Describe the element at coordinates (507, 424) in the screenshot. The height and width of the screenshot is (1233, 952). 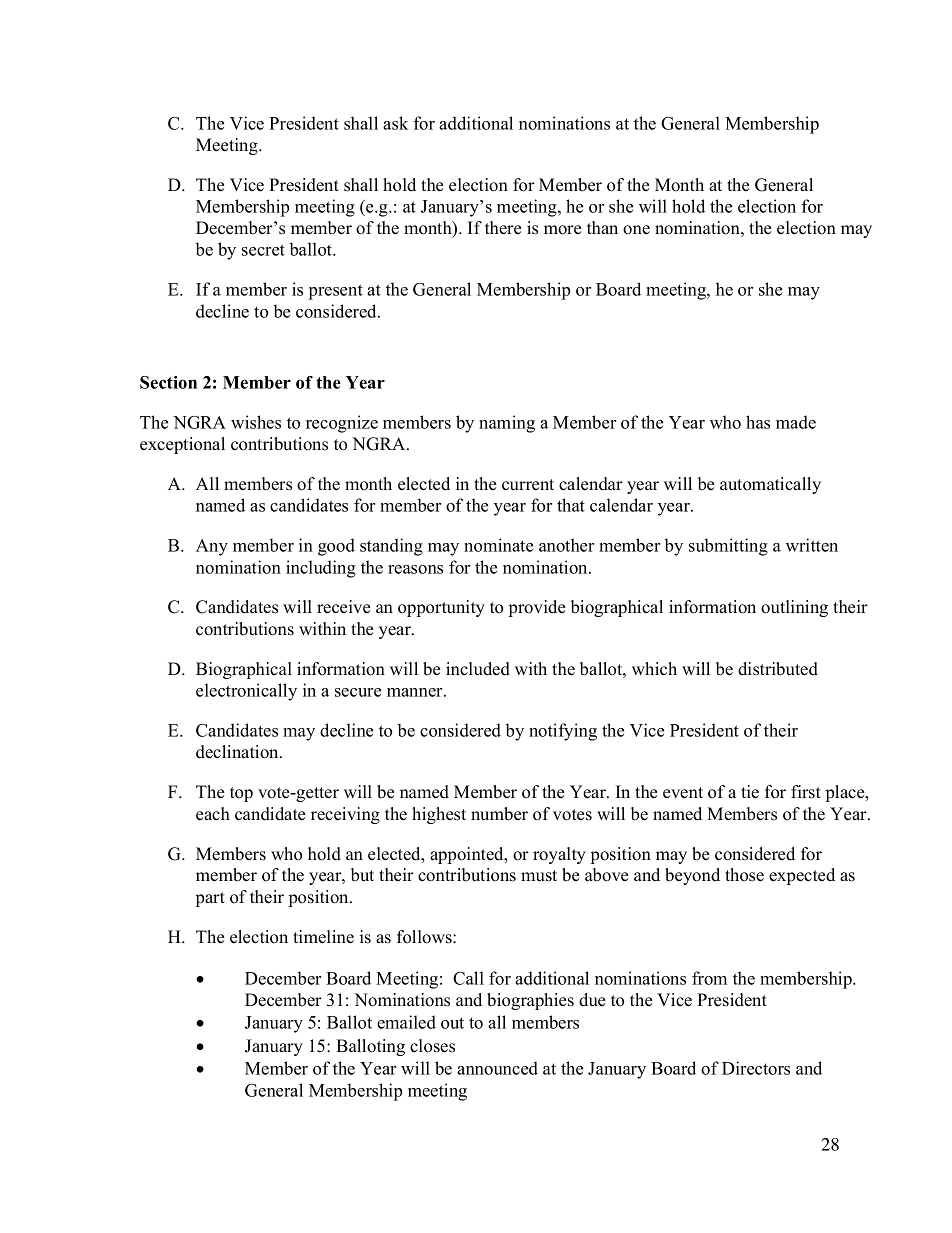
I see `naming` at that location.
